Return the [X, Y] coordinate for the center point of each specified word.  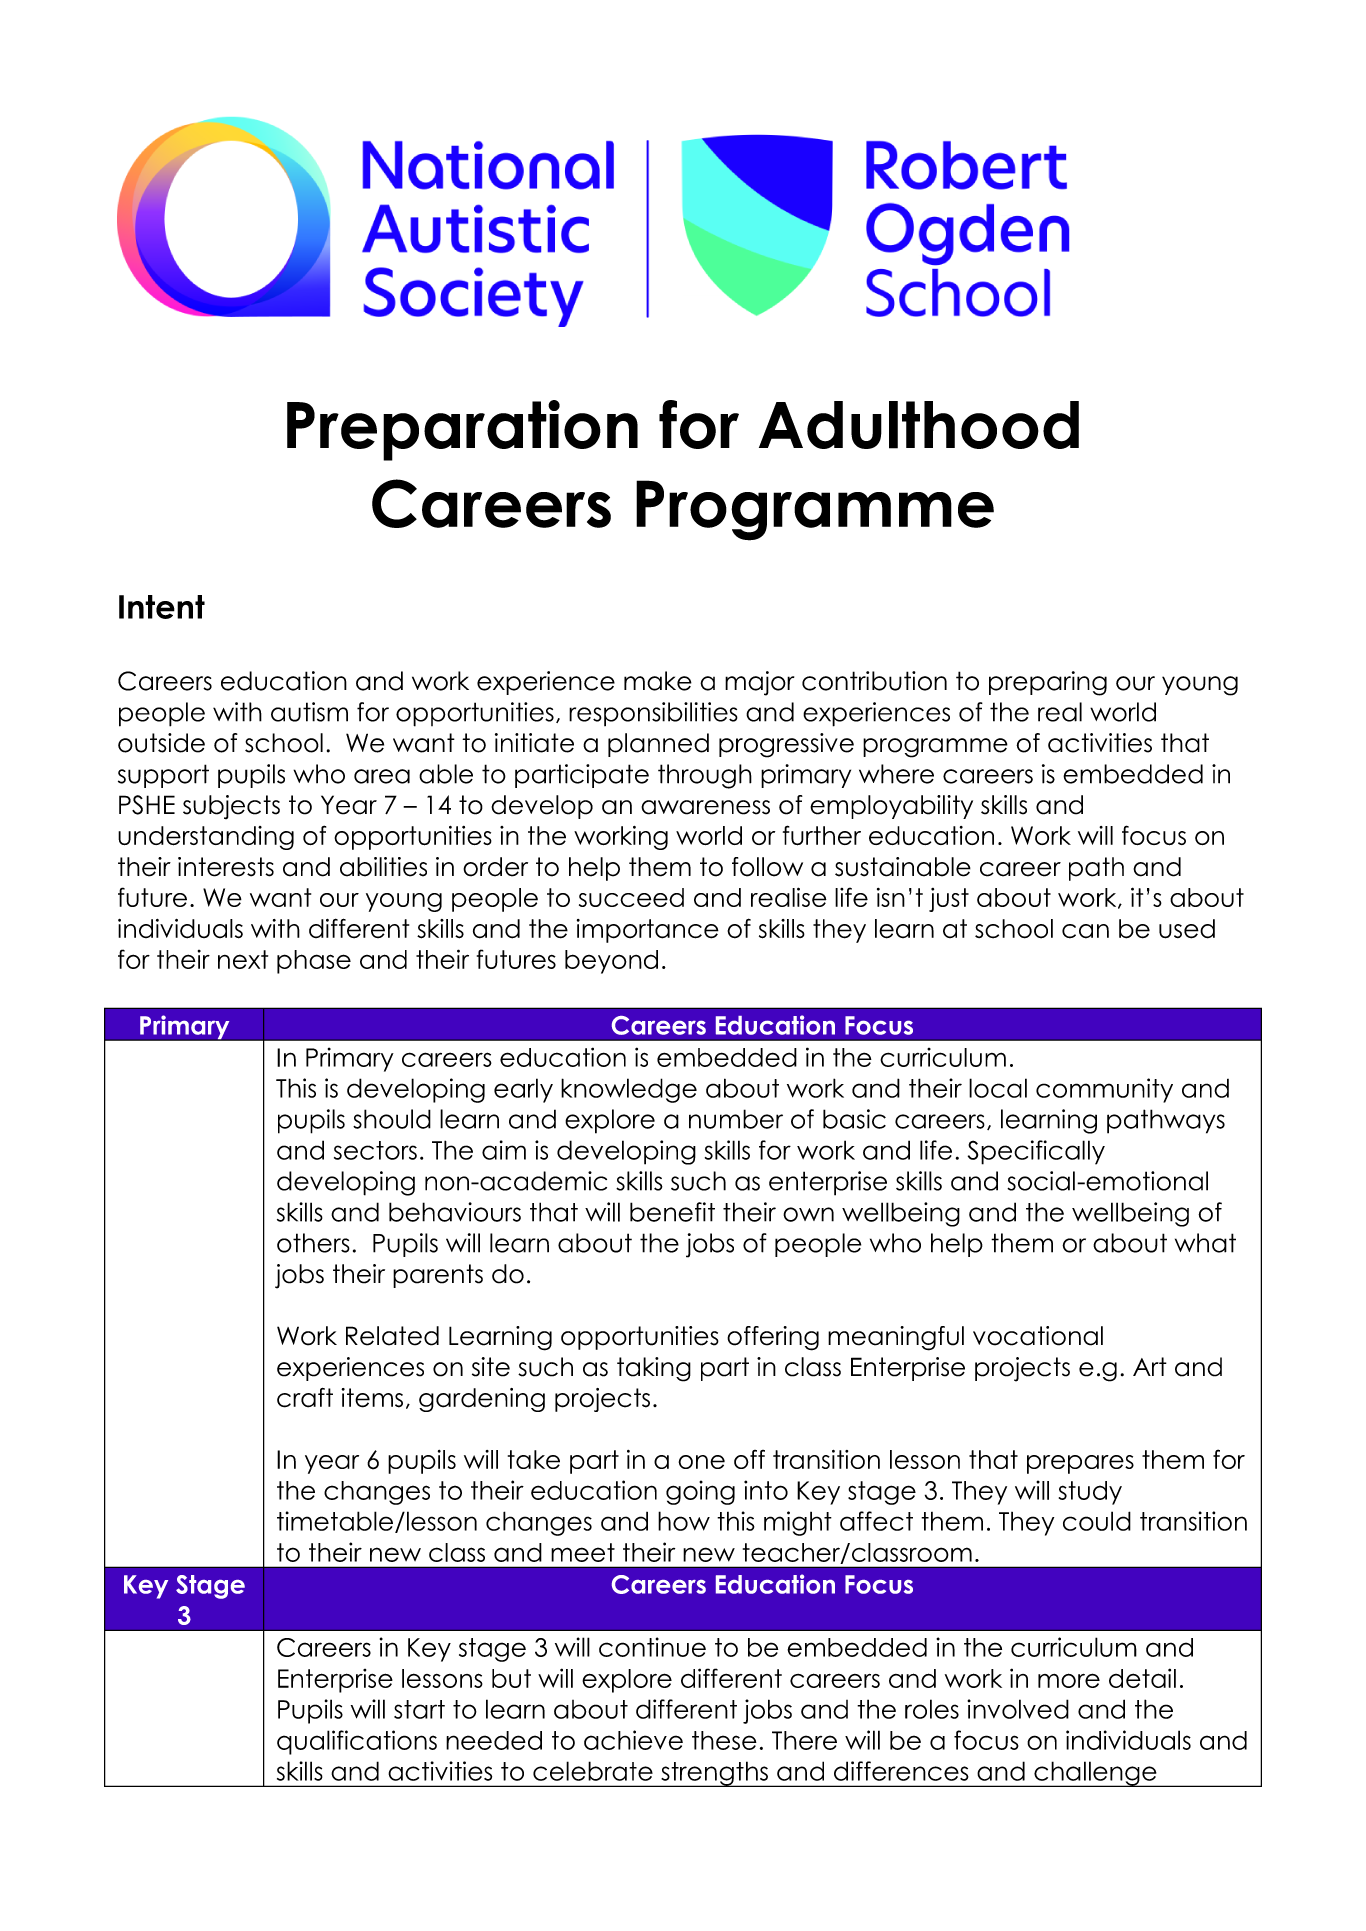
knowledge [629, 1090]
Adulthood [919, 425]
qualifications [357, 1742]
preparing [1048, 683]
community [1104, 1090]
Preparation [462, 430]
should [392, 1119]
